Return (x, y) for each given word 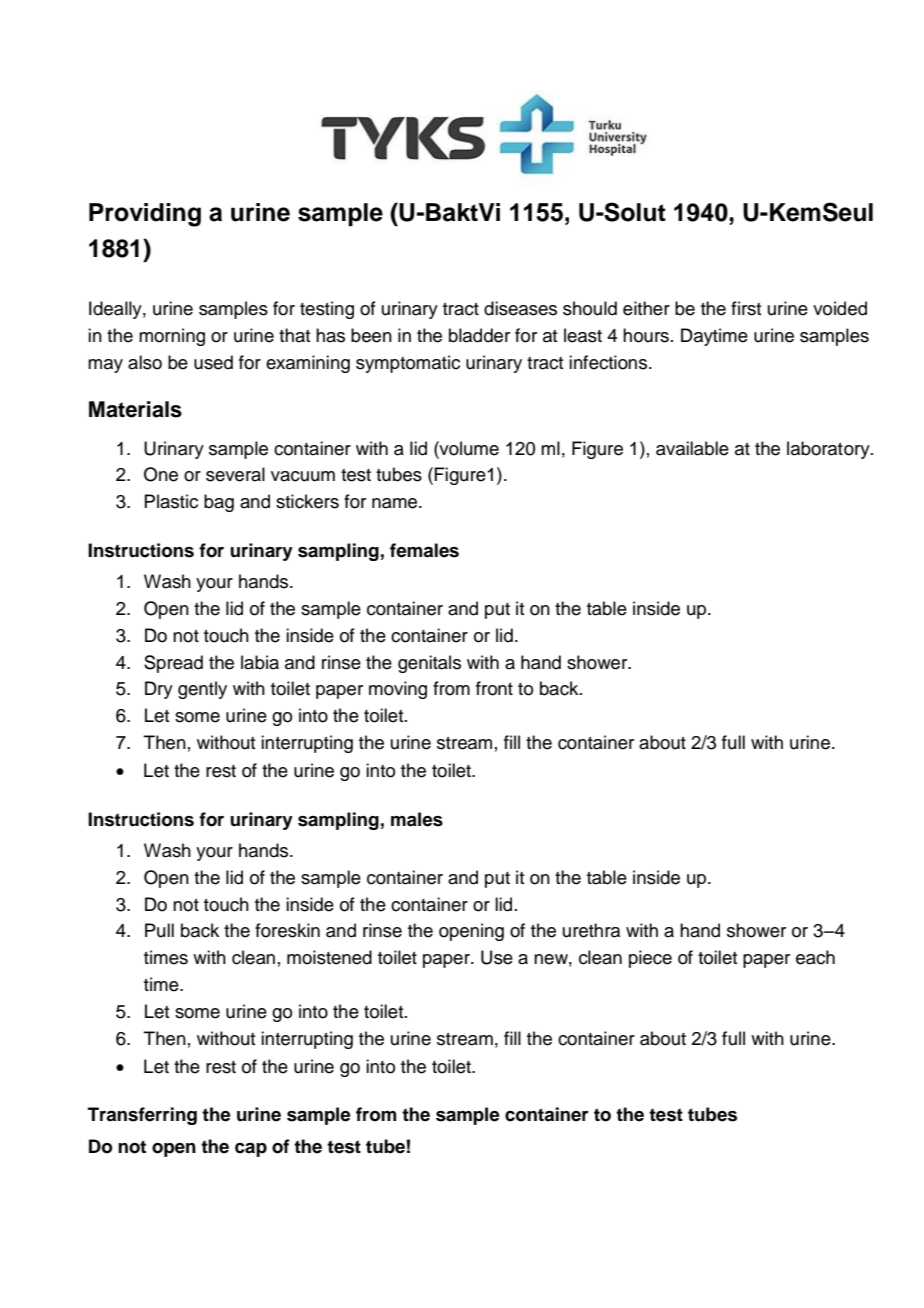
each (815, 957)
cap (251, 1150)
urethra (591, 930)
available (692, 448)
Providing (145, 215)
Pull (159, 930)
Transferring (142, 1116)
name (396, 503)
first (746, 308)
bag (219, 503)
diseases (520, 308)
